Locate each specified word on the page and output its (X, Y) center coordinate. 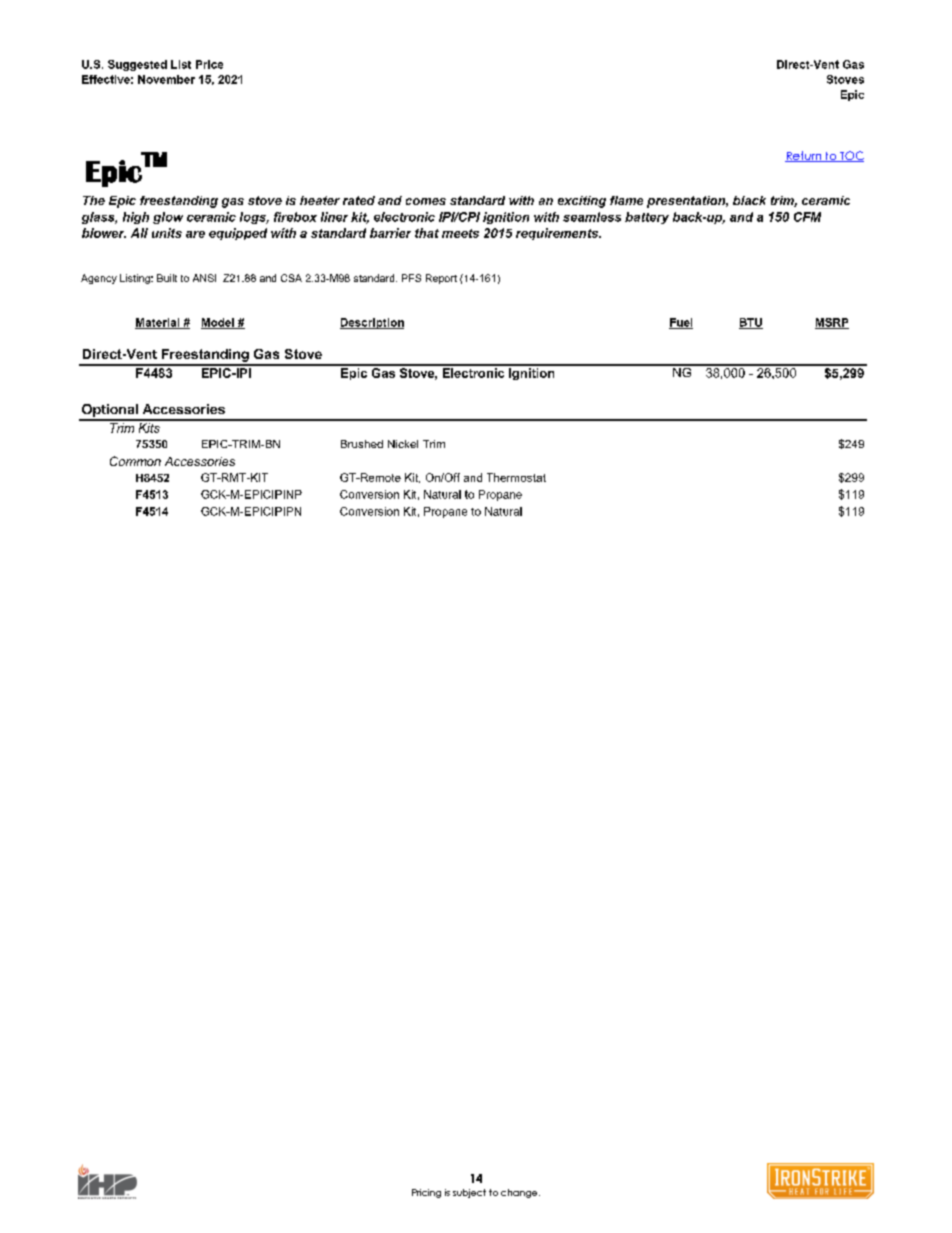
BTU (751, 323)
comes (426, 201)
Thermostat (516, 477)
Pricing (426, 1193)
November (166, 79)
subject (469, 1193)
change (520, 1193)
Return (804, 156)
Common (135, 461)
